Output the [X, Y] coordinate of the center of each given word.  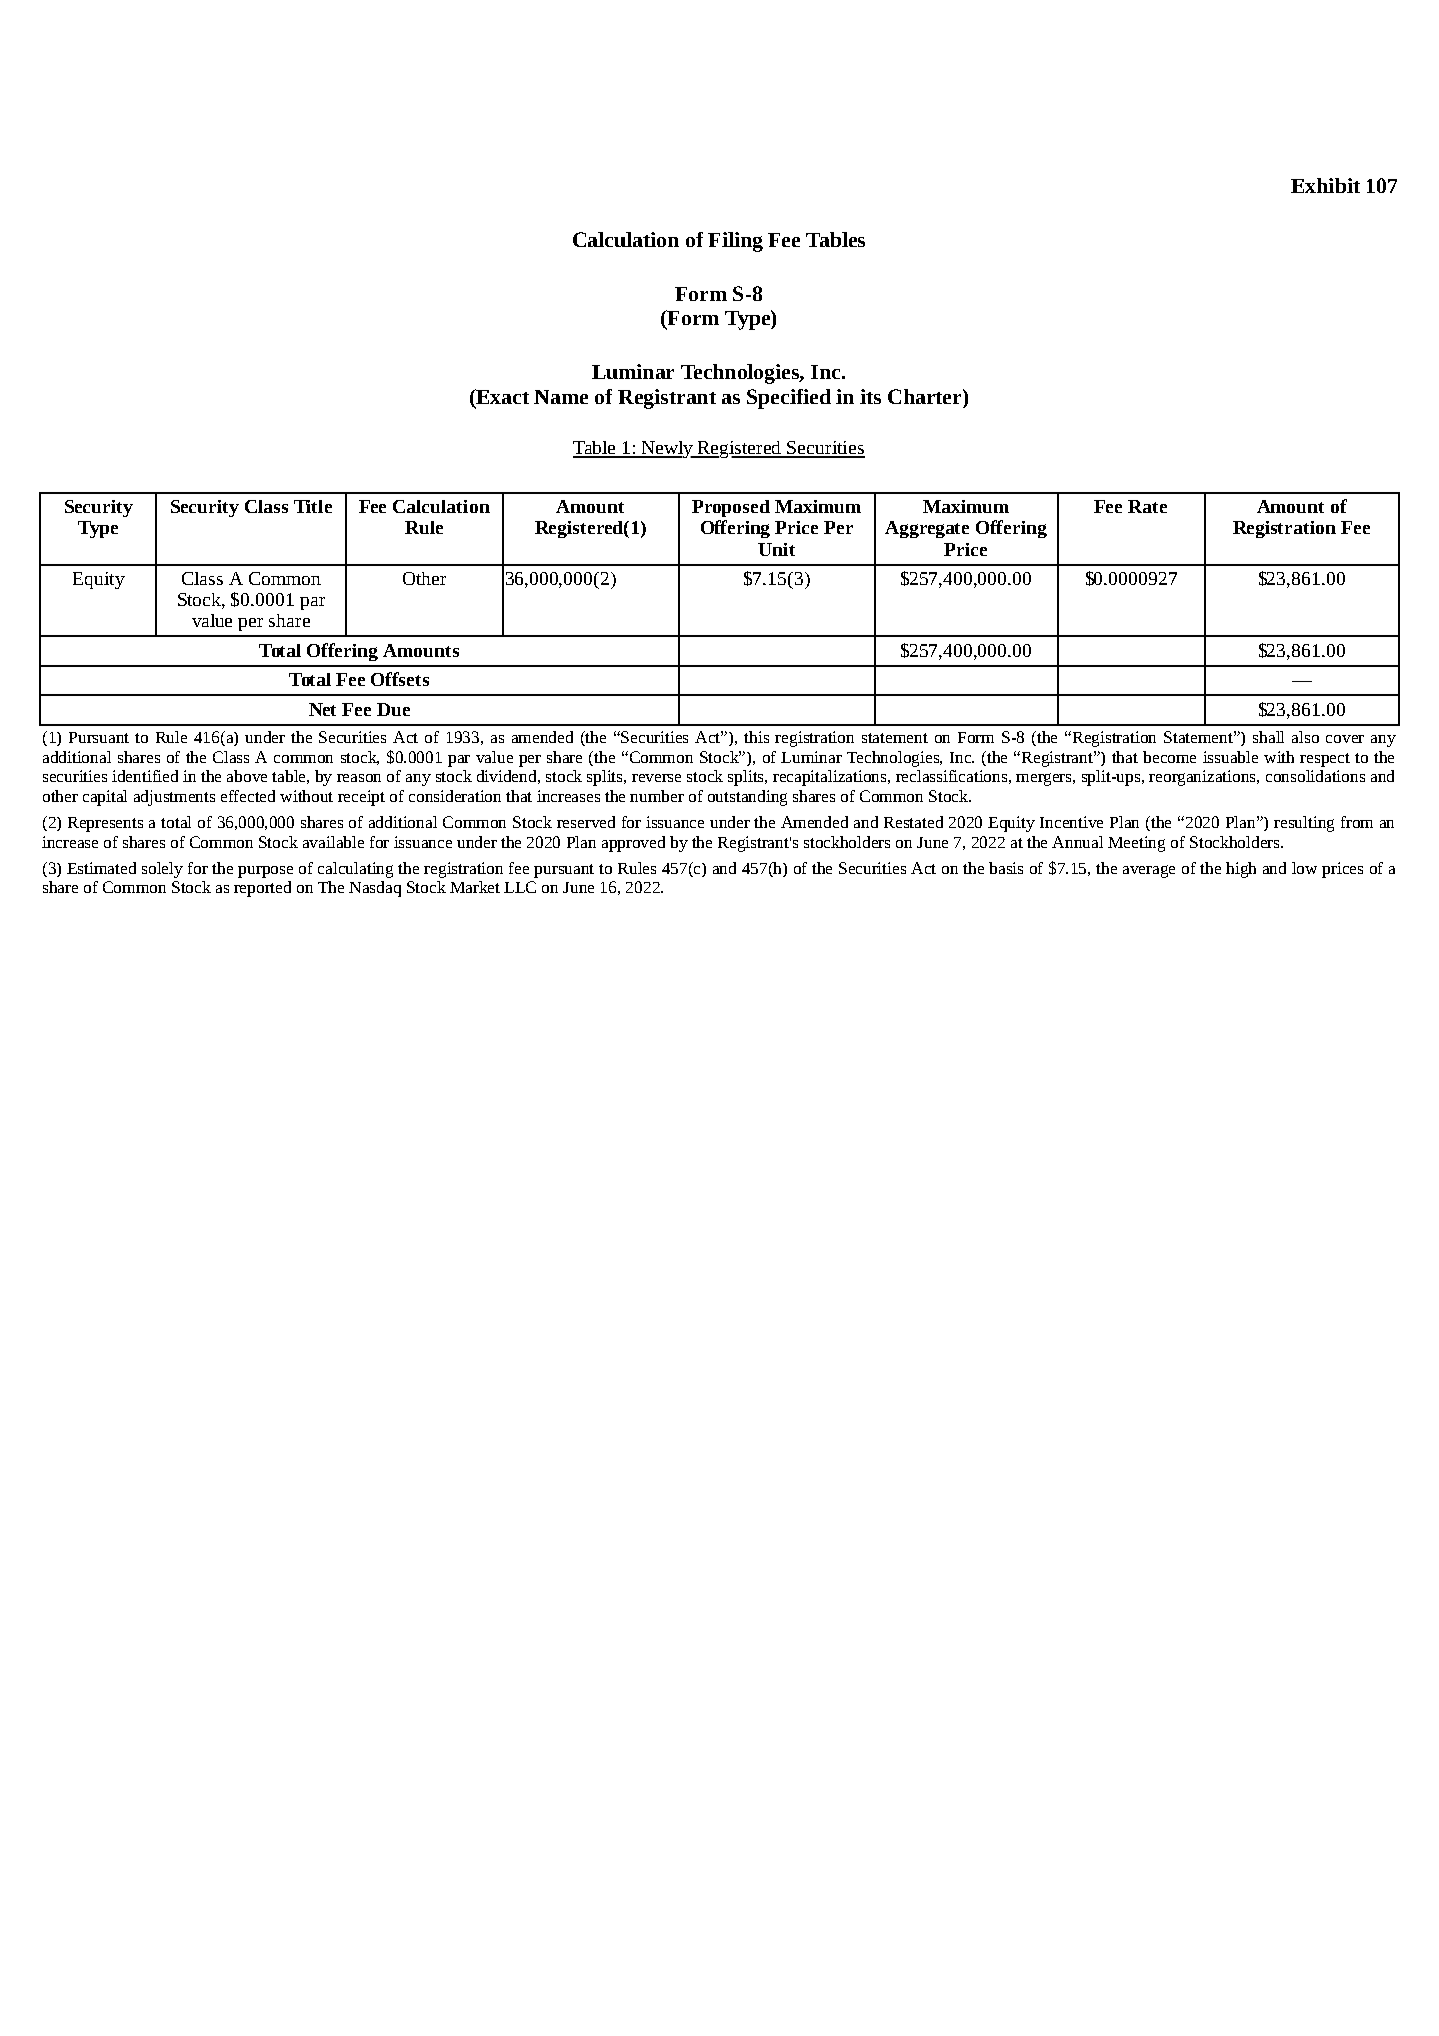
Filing [735, 242]
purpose [265, 872]
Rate [1147, 506]
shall [1268, 737]
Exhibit [1325, 185]
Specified [789, 399]
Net [322, 709]
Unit [776, 549]
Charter [926, 396]
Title [313, 506]
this [756, 737]
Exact [501, 396]
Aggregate [927, 529]
